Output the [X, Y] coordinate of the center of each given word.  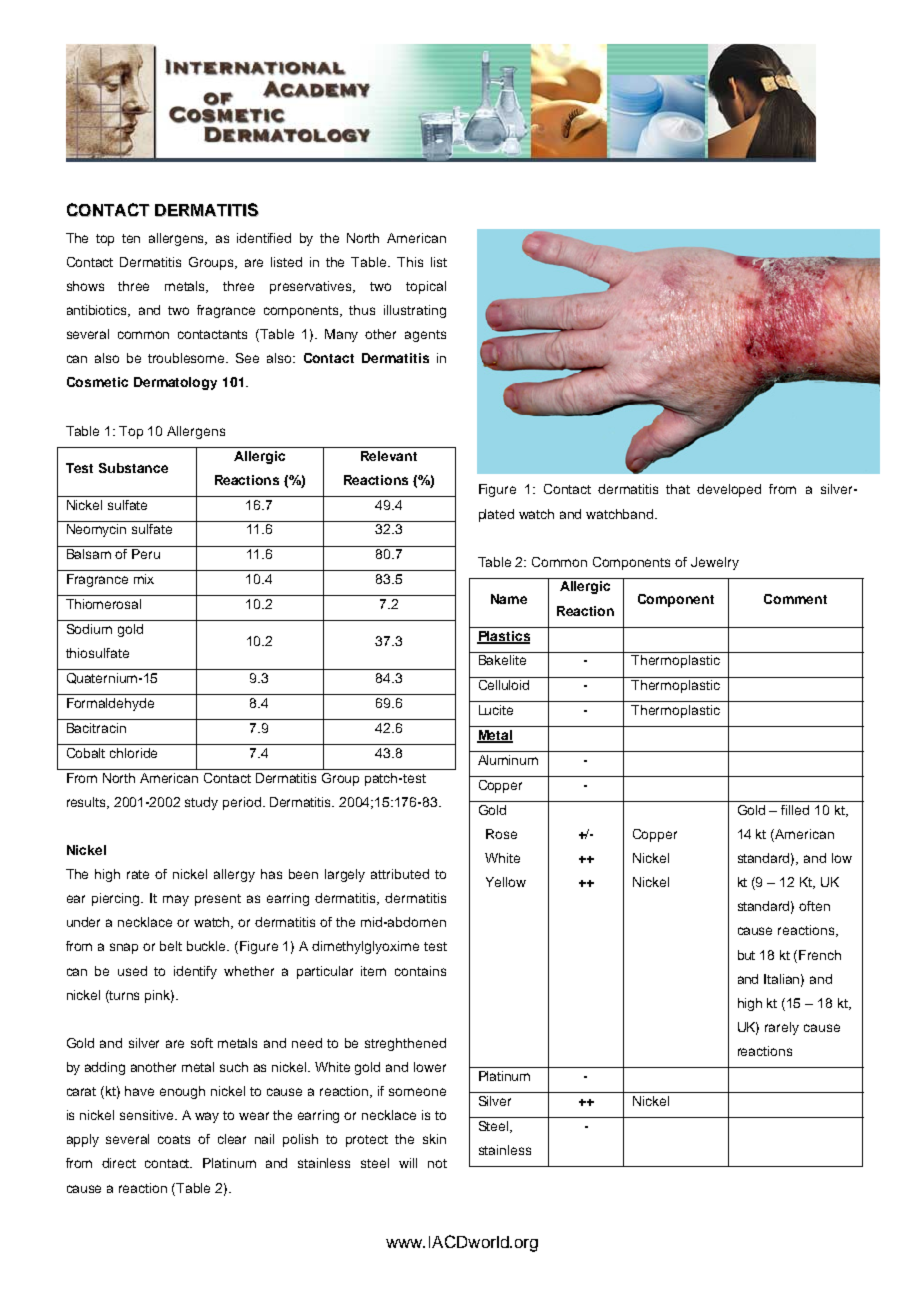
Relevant [389, 456]
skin [434, 1139]
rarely [782, 1028]
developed [729, 490]
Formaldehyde [110, 704]
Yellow [506, 882]
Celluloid [504, 685]
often [814, 906]
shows [85, 286]
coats [174, 1139]
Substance [133, 468]
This [410, 262]
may [176, 900]
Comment [795, 599]
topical [426, 287]
